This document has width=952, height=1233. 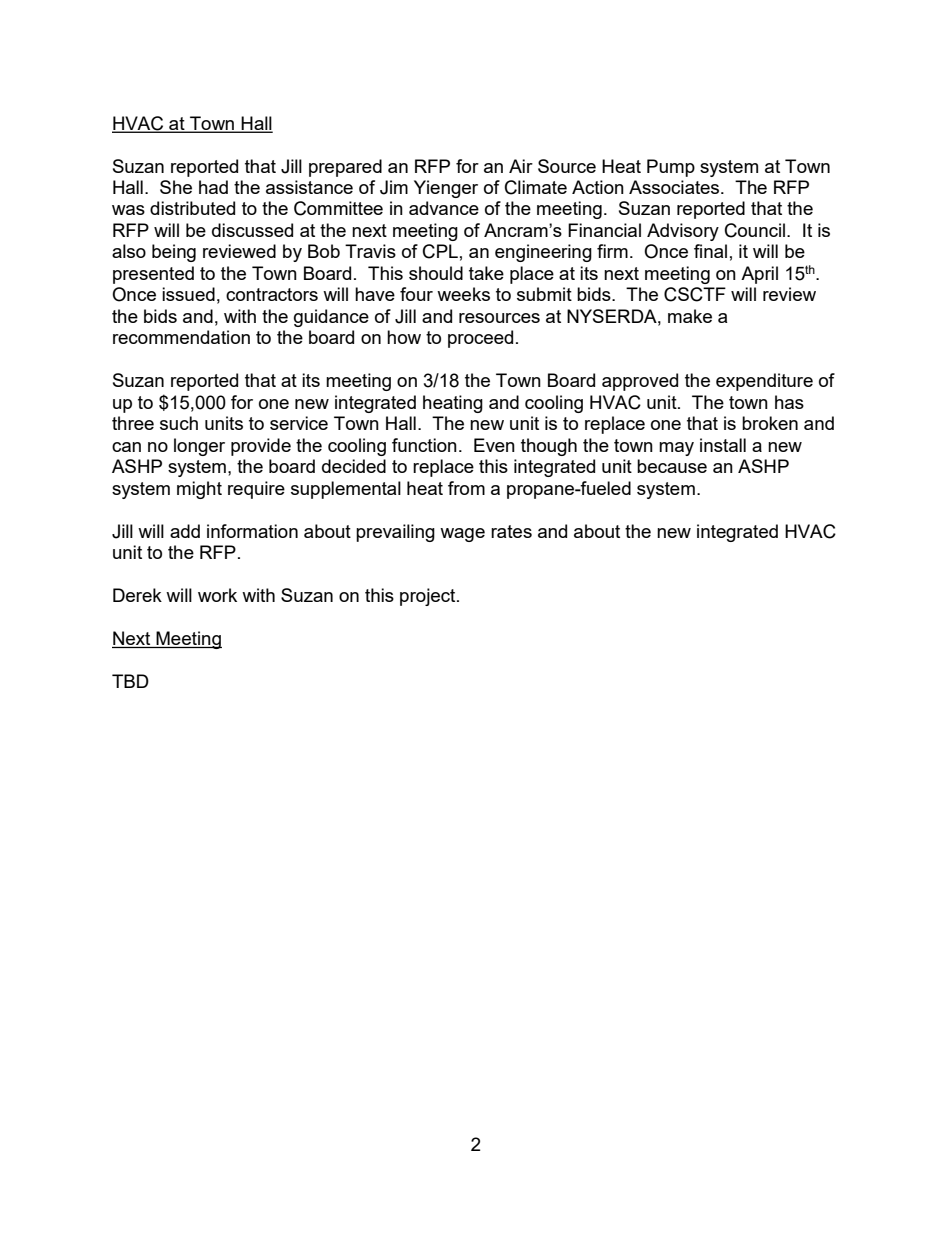 What do you see at coordinates (690, 316) in the document?
I see `make` at bounding box center [690, 316].
